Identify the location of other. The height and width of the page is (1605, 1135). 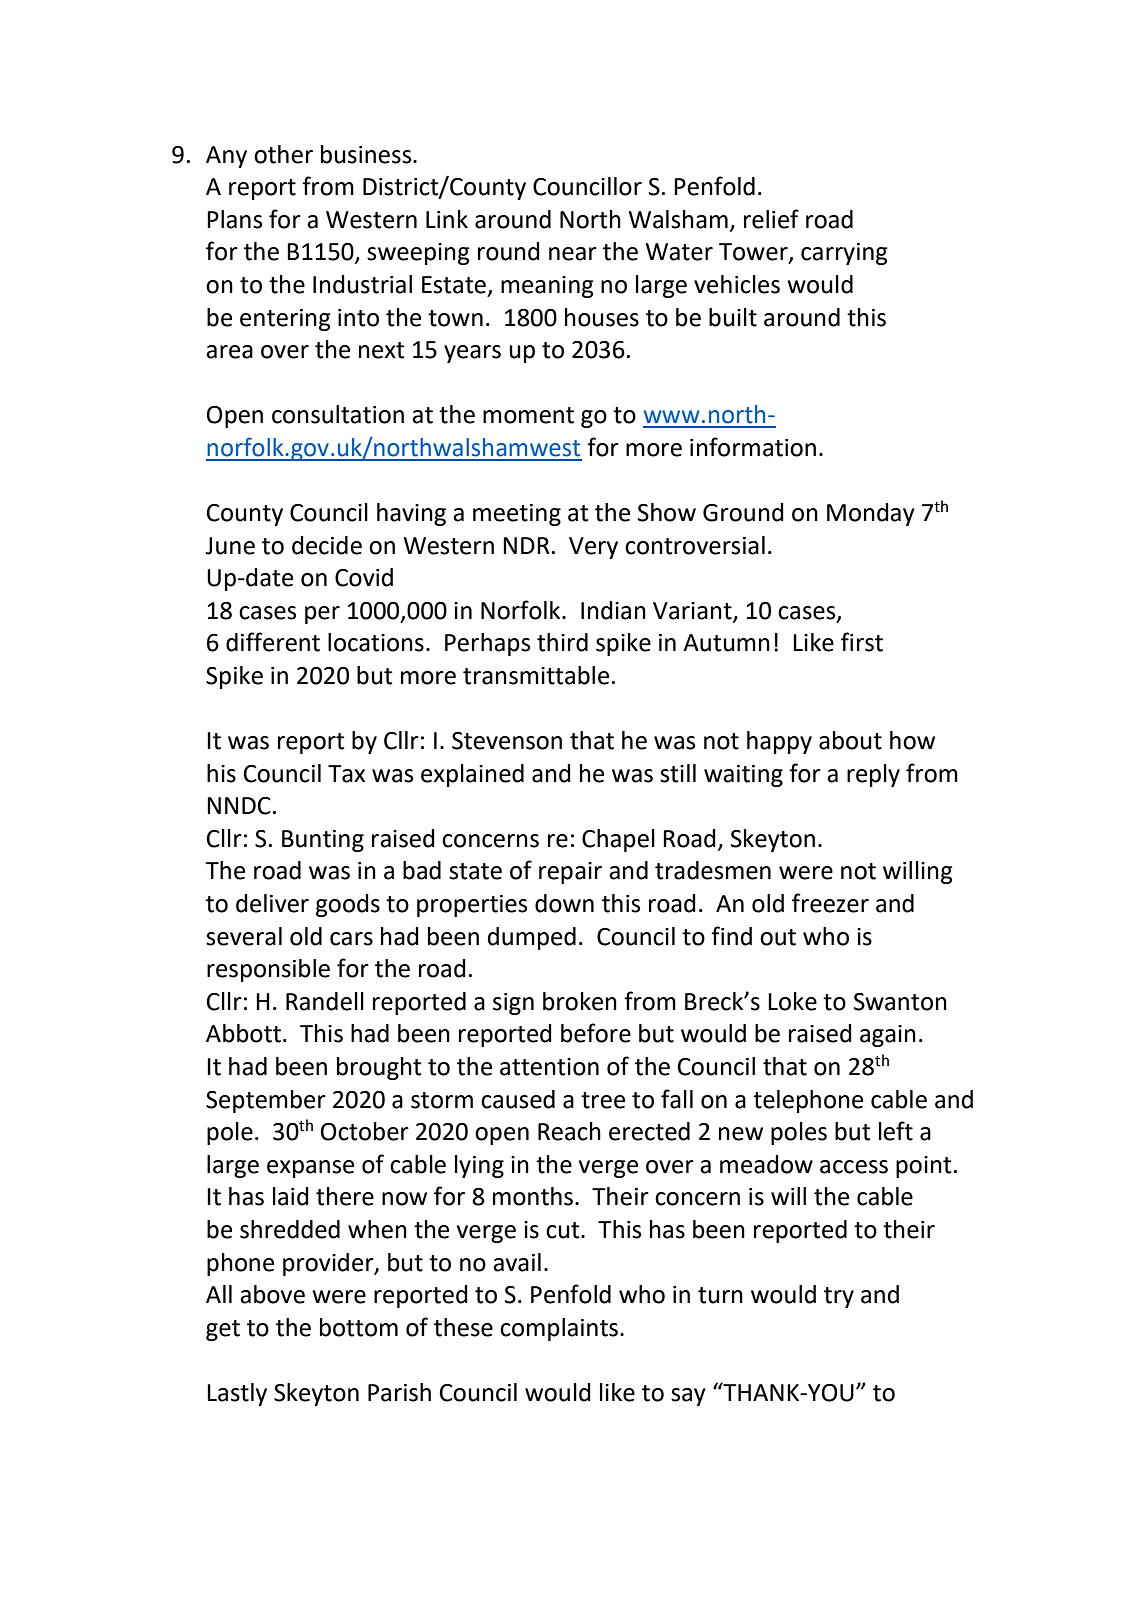
(283, 154).
